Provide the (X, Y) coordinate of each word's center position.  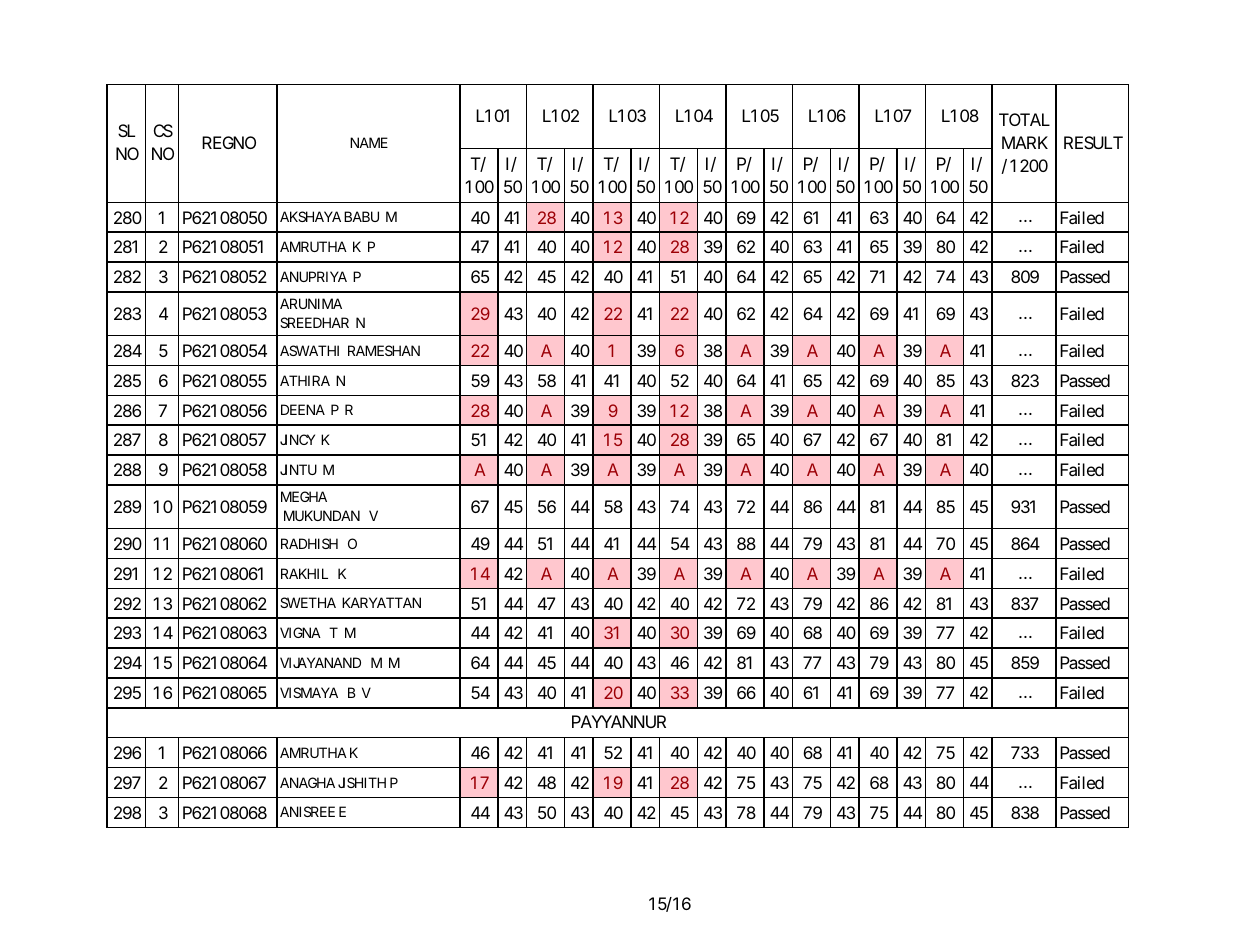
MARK (1025, 142)
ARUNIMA (311, 303)
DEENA (303, 409)
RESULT (1093, 142)
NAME (369, 142)
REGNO (229, 142)
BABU (361, 216)
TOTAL (1024, 119)
